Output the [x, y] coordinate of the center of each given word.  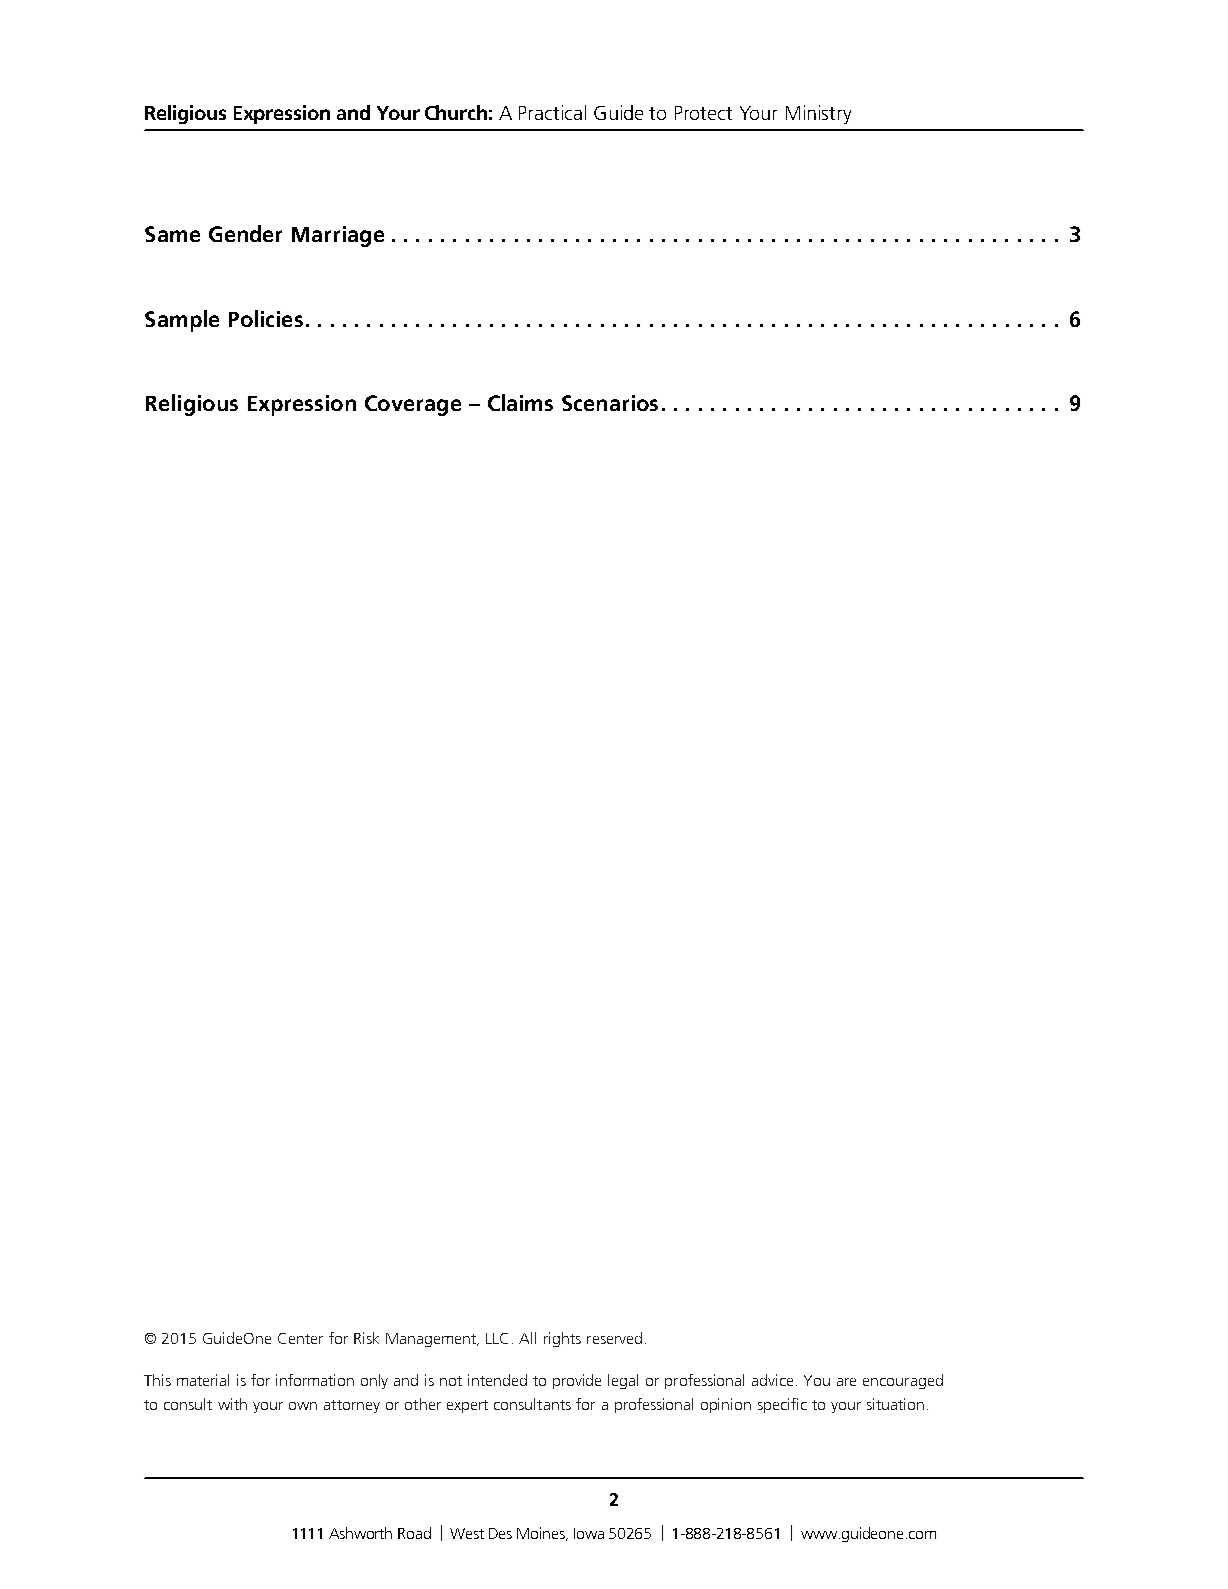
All [527, 1338]
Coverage [413, 405]
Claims [520, 402]
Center [300, 1338]
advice [772, 1380]
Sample [182, 321]
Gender [245, 233]
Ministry [818, 114]
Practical [552, 112]
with [232, 1404]
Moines [542, 1534]
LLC [497, 1338]
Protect [703, 113]
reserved [614, 1338]
